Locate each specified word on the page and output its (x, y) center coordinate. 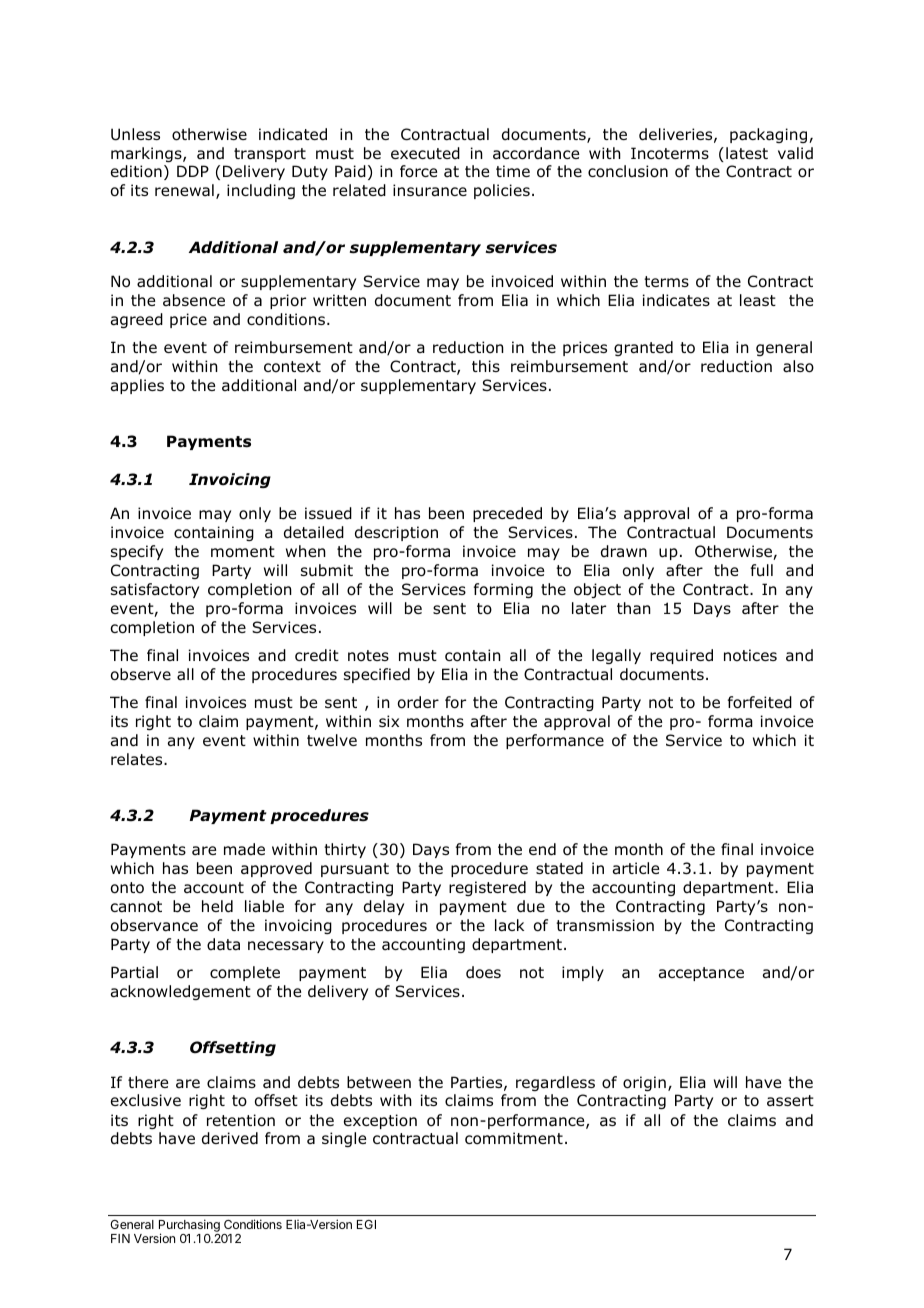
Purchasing (189, 1226)
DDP (193, 171)
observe (141, 674)
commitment (514, 1138)
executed (425, 153)
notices (750, 655)
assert (790, 1100)
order (418, 702)
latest (747, 153)
